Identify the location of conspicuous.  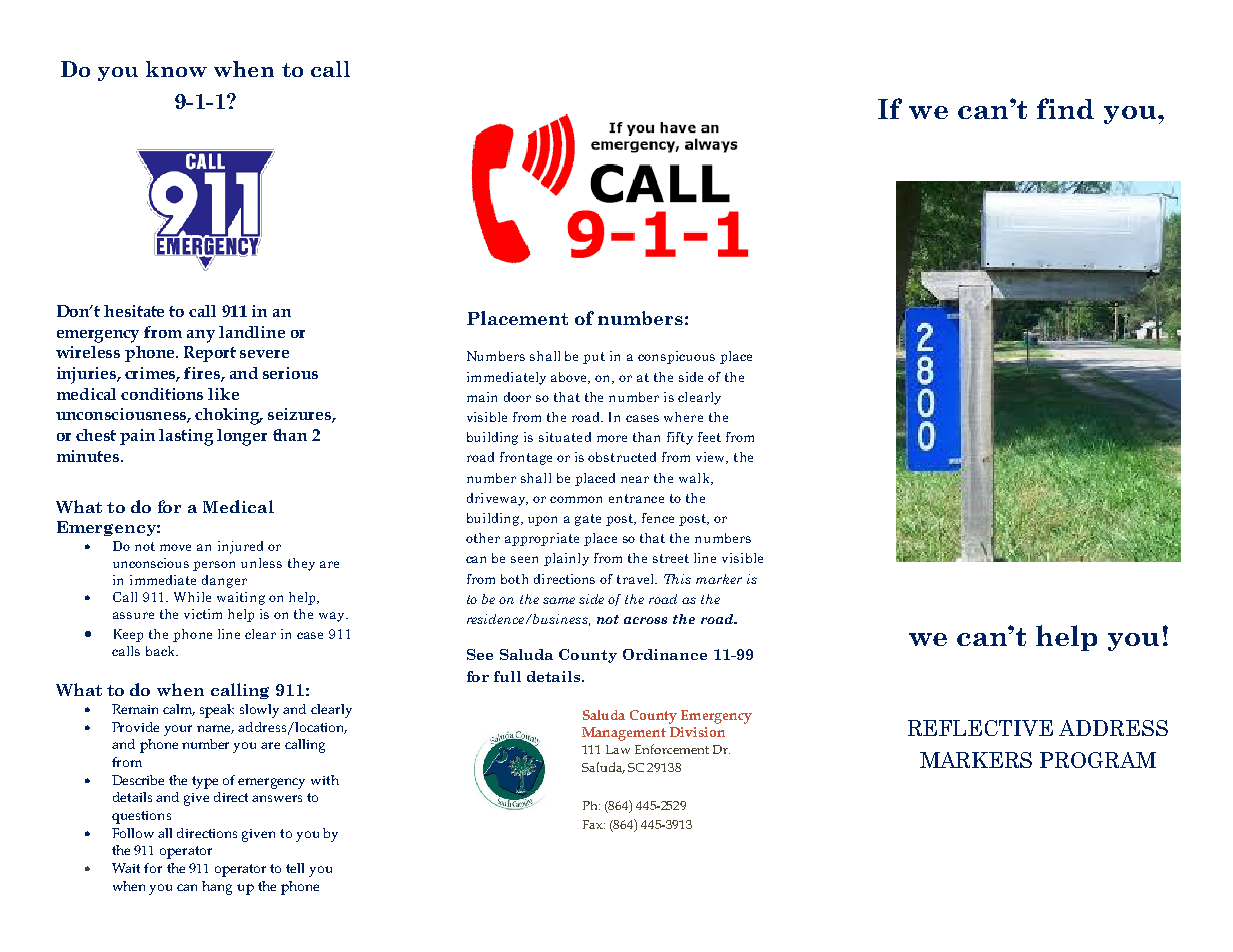
(676, 357).
